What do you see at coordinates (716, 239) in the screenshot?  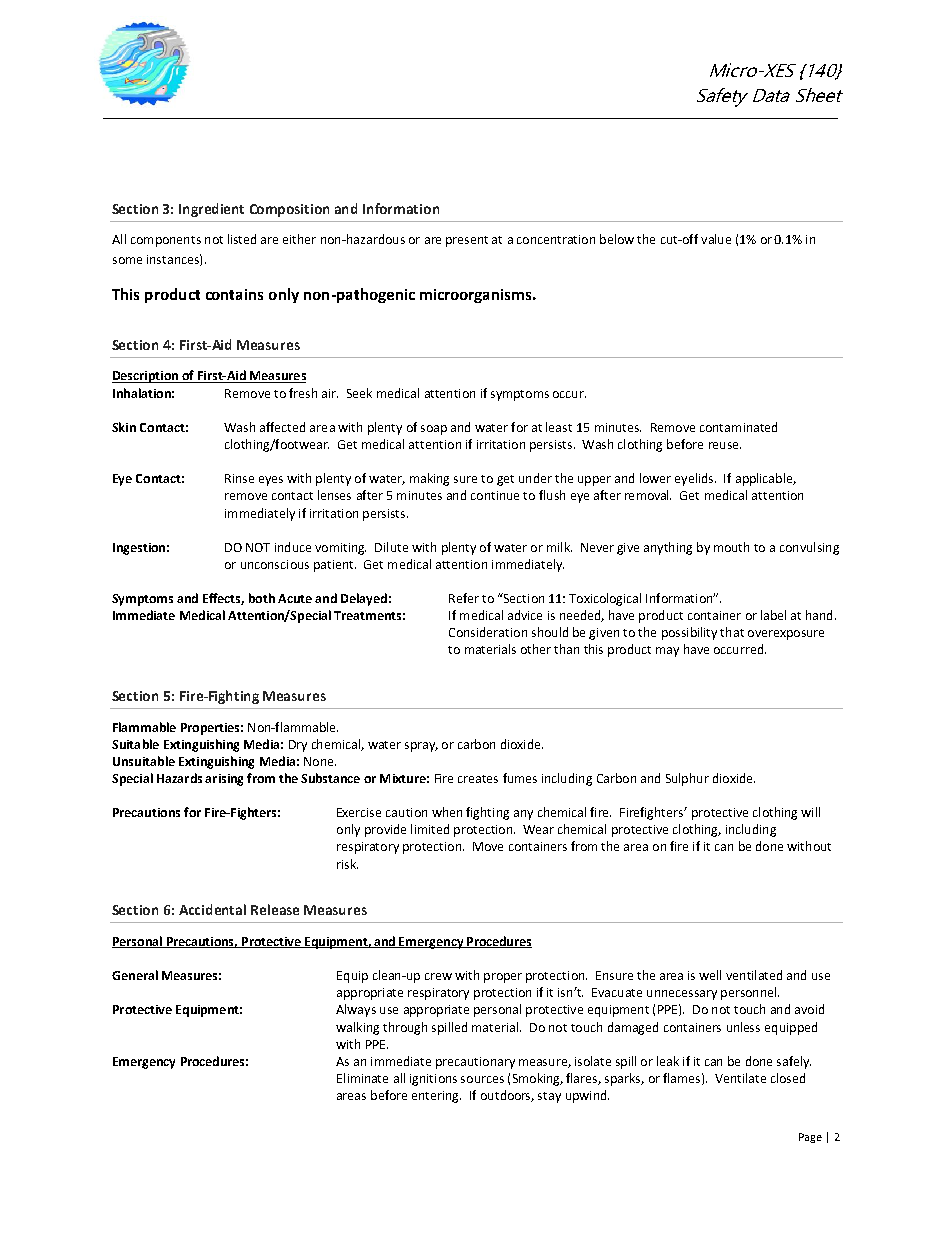 I see `value` at bounding box center [716, 239].
